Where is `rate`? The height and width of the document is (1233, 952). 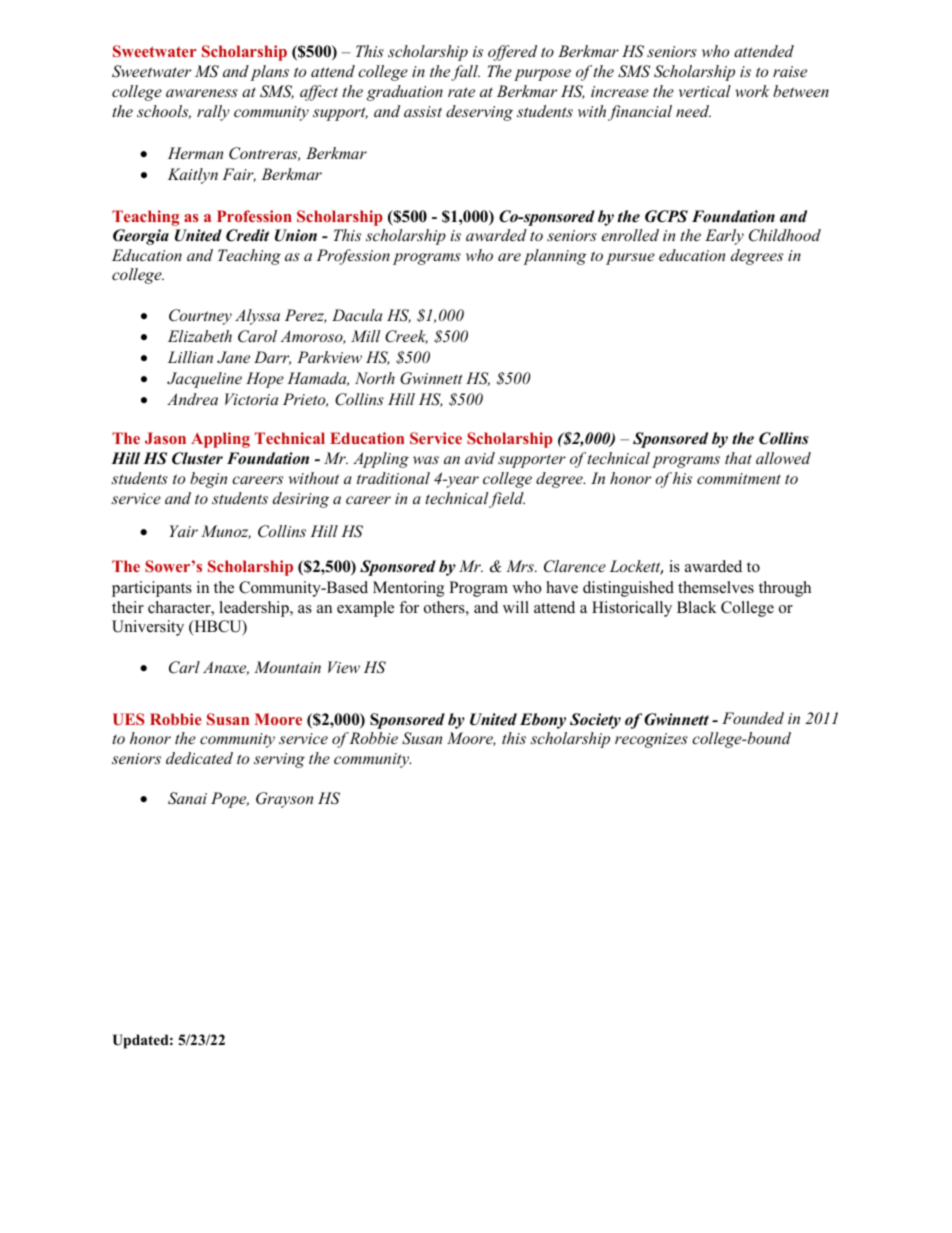
rate is located at coordinates (461, 92).
